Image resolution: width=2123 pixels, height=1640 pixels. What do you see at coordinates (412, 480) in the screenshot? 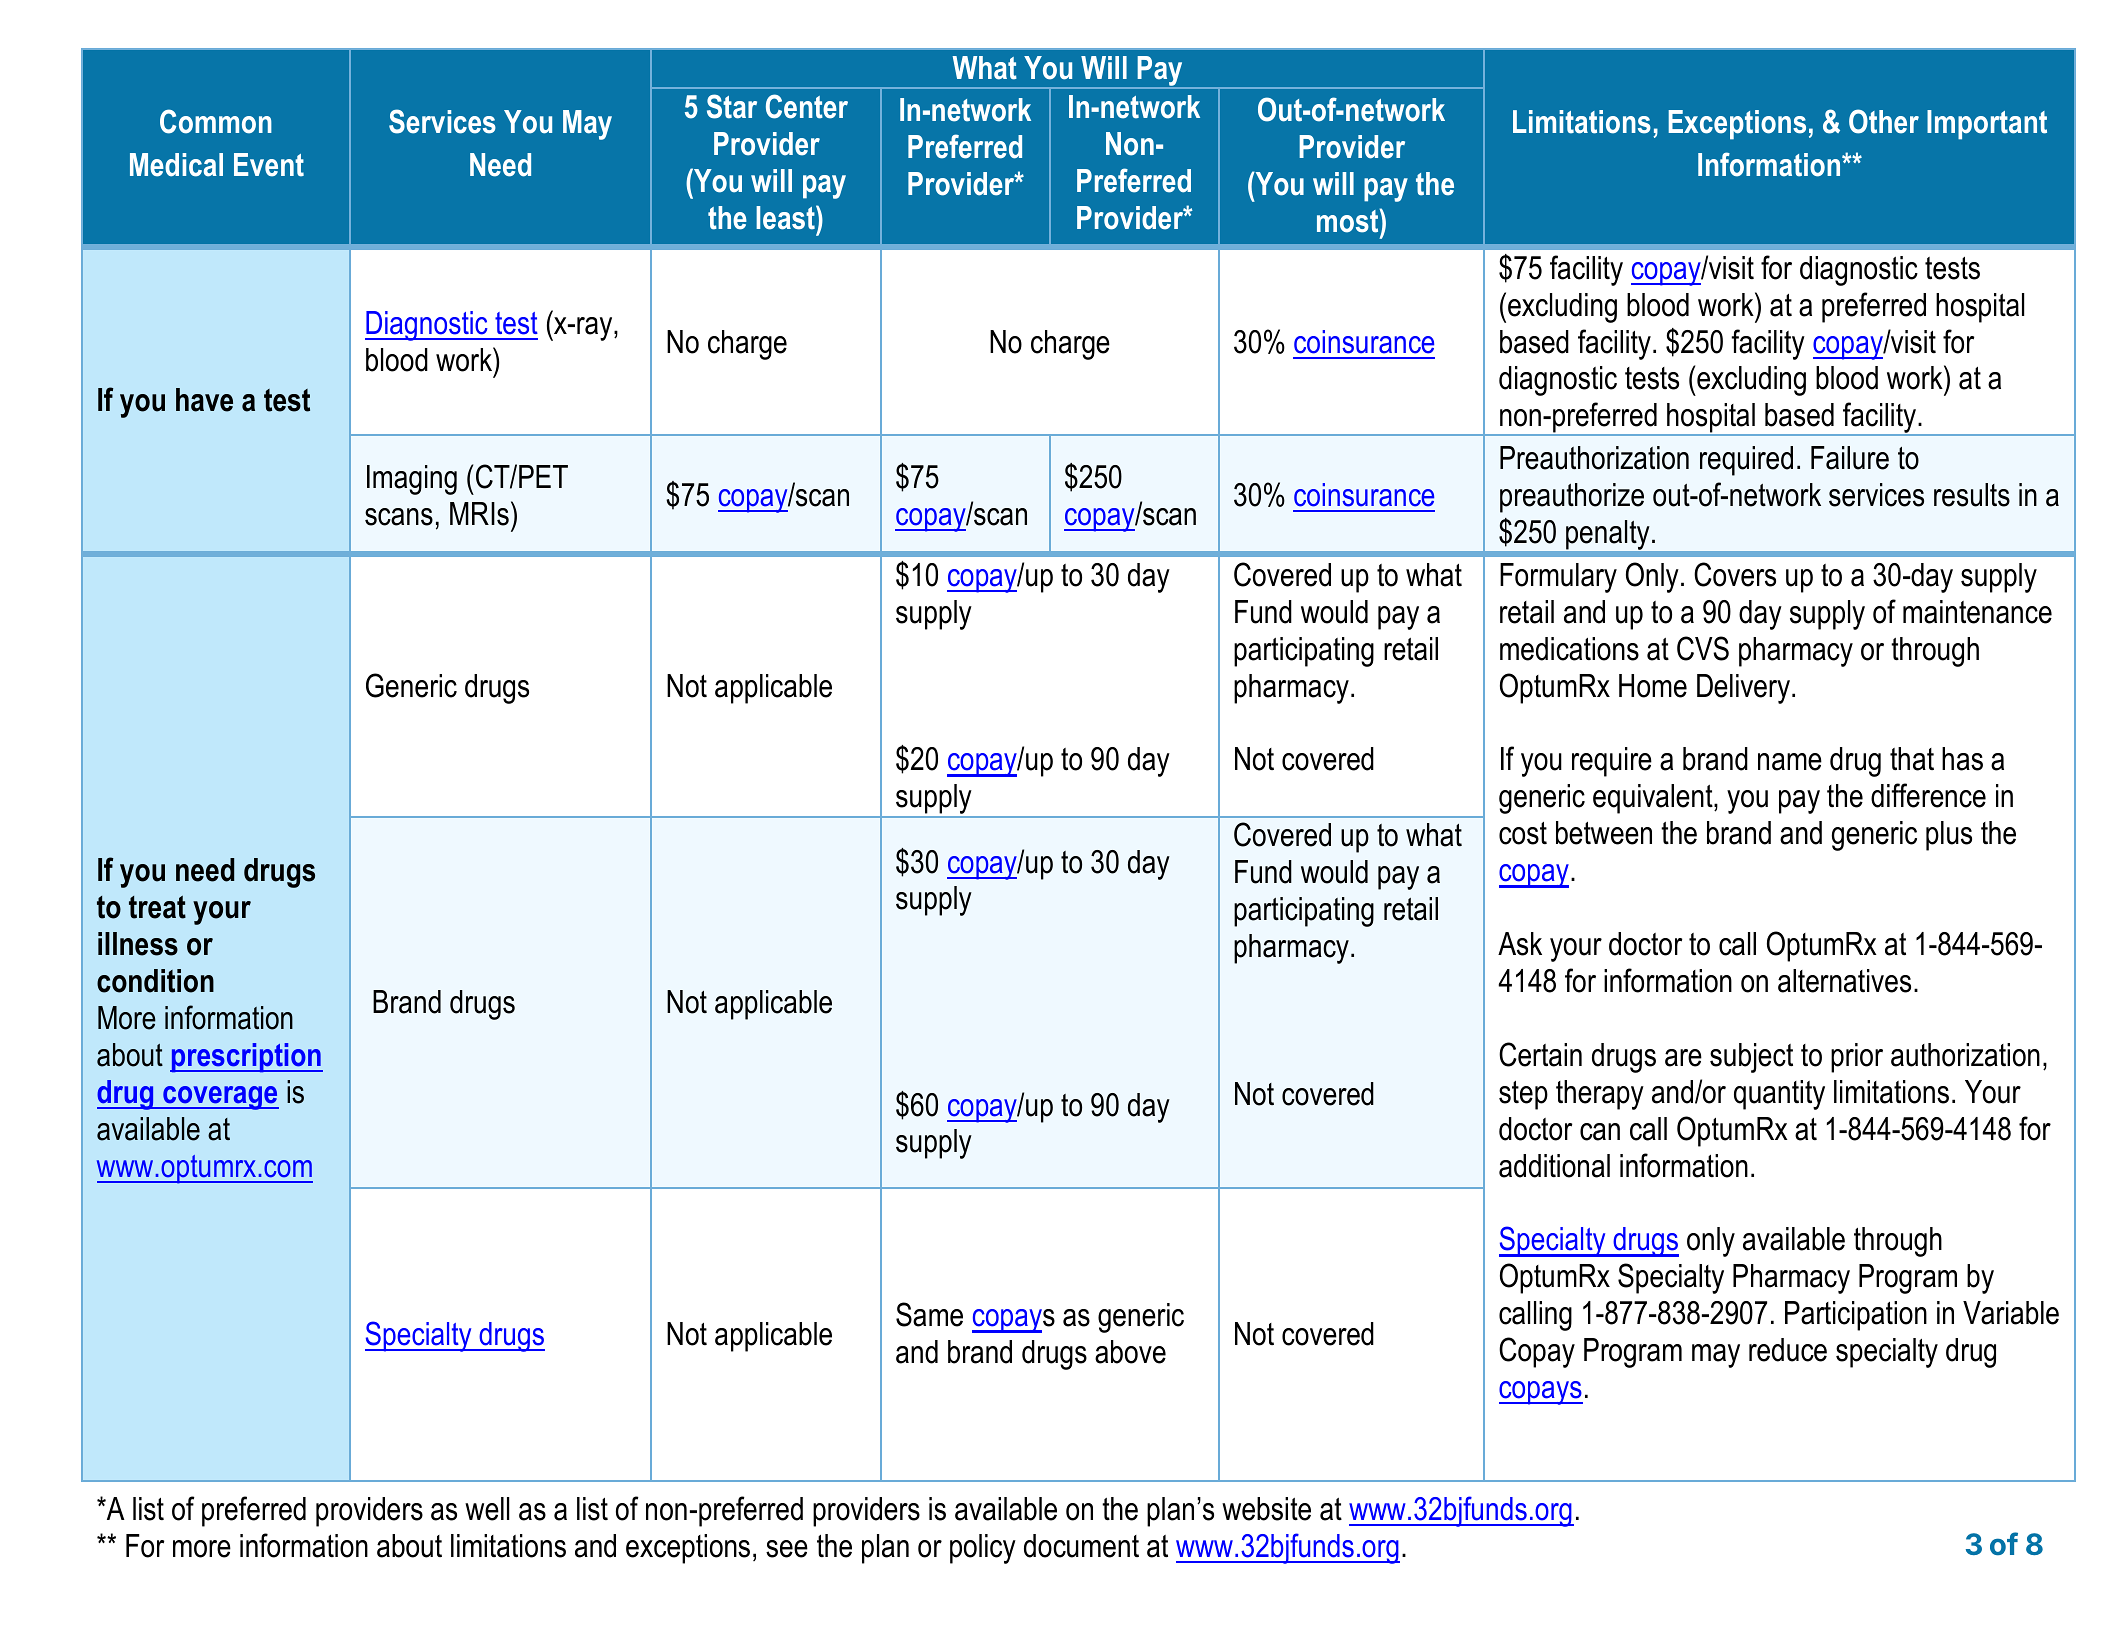
I see `Imaging` at bounding box center [412, 480].
